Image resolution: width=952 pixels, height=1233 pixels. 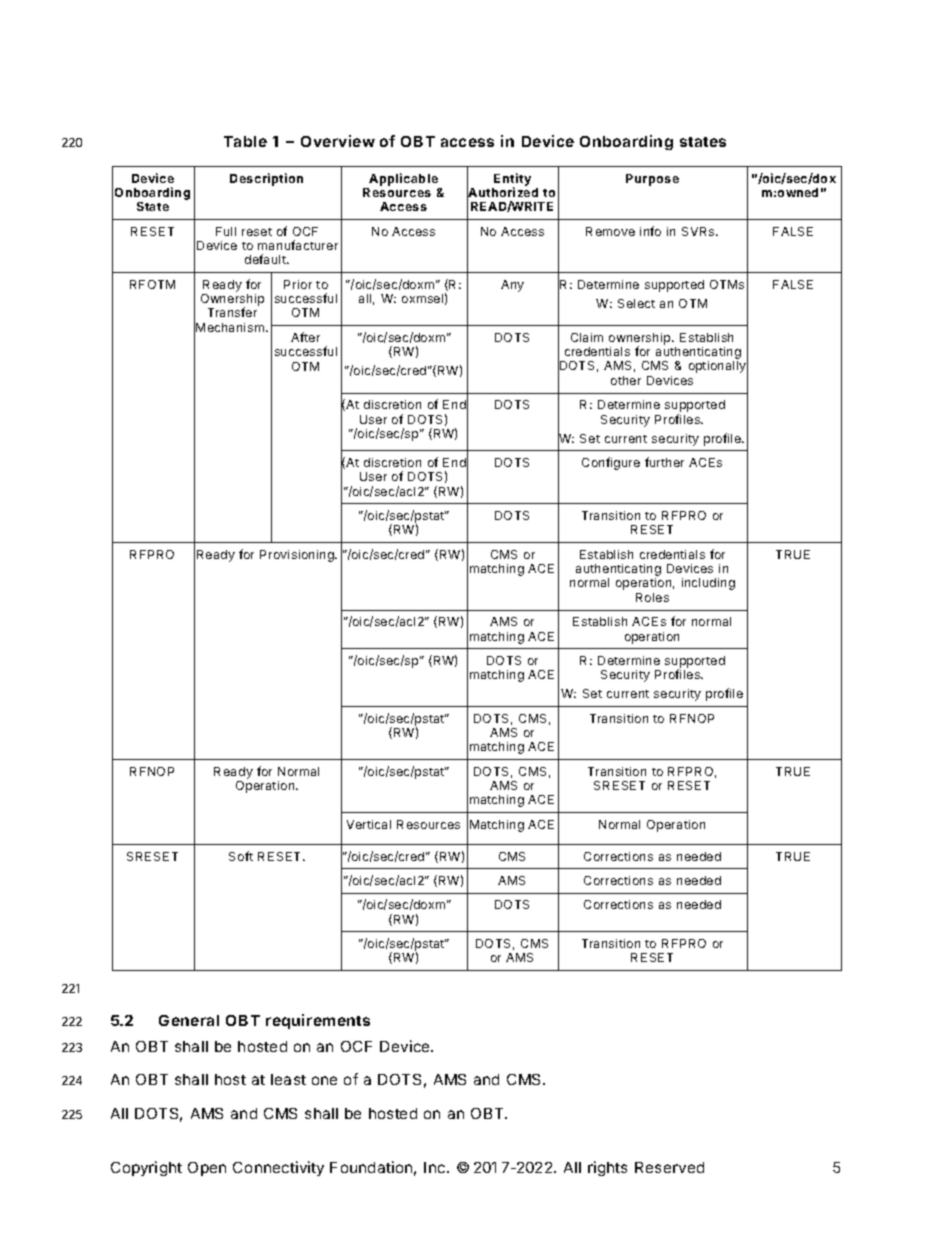 I want to click on Roles, so click(x=652, y=597).
